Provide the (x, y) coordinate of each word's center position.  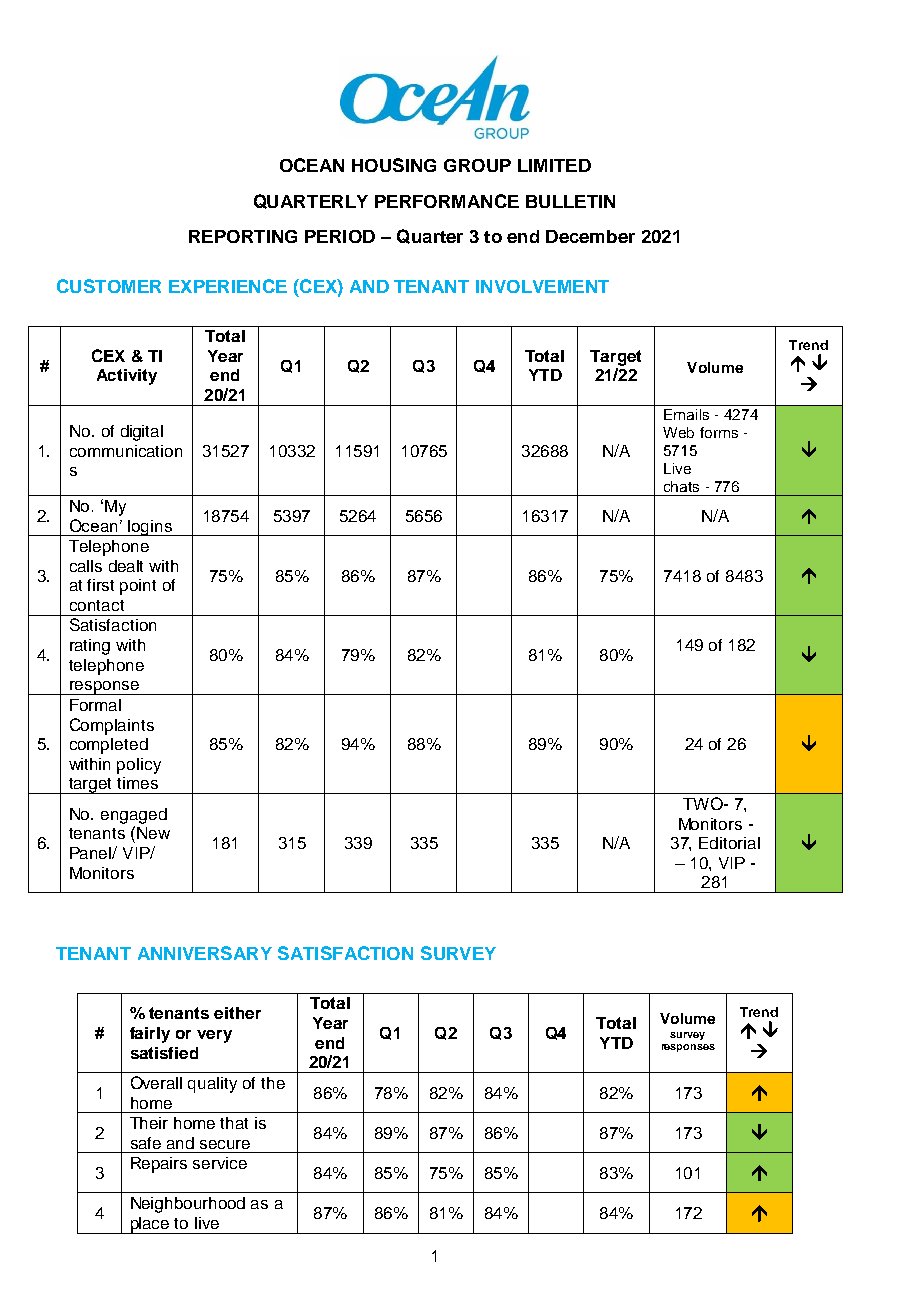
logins (150, 528)
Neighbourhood (188, 1205)
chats (681, 486)
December (590, 236)
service (220, 1163)
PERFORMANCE (447, 201)
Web (678, 432)
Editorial (729, 843)
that (234, 1123)
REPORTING (243, 236)
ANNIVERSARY (205, 953)
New (153, 833)
